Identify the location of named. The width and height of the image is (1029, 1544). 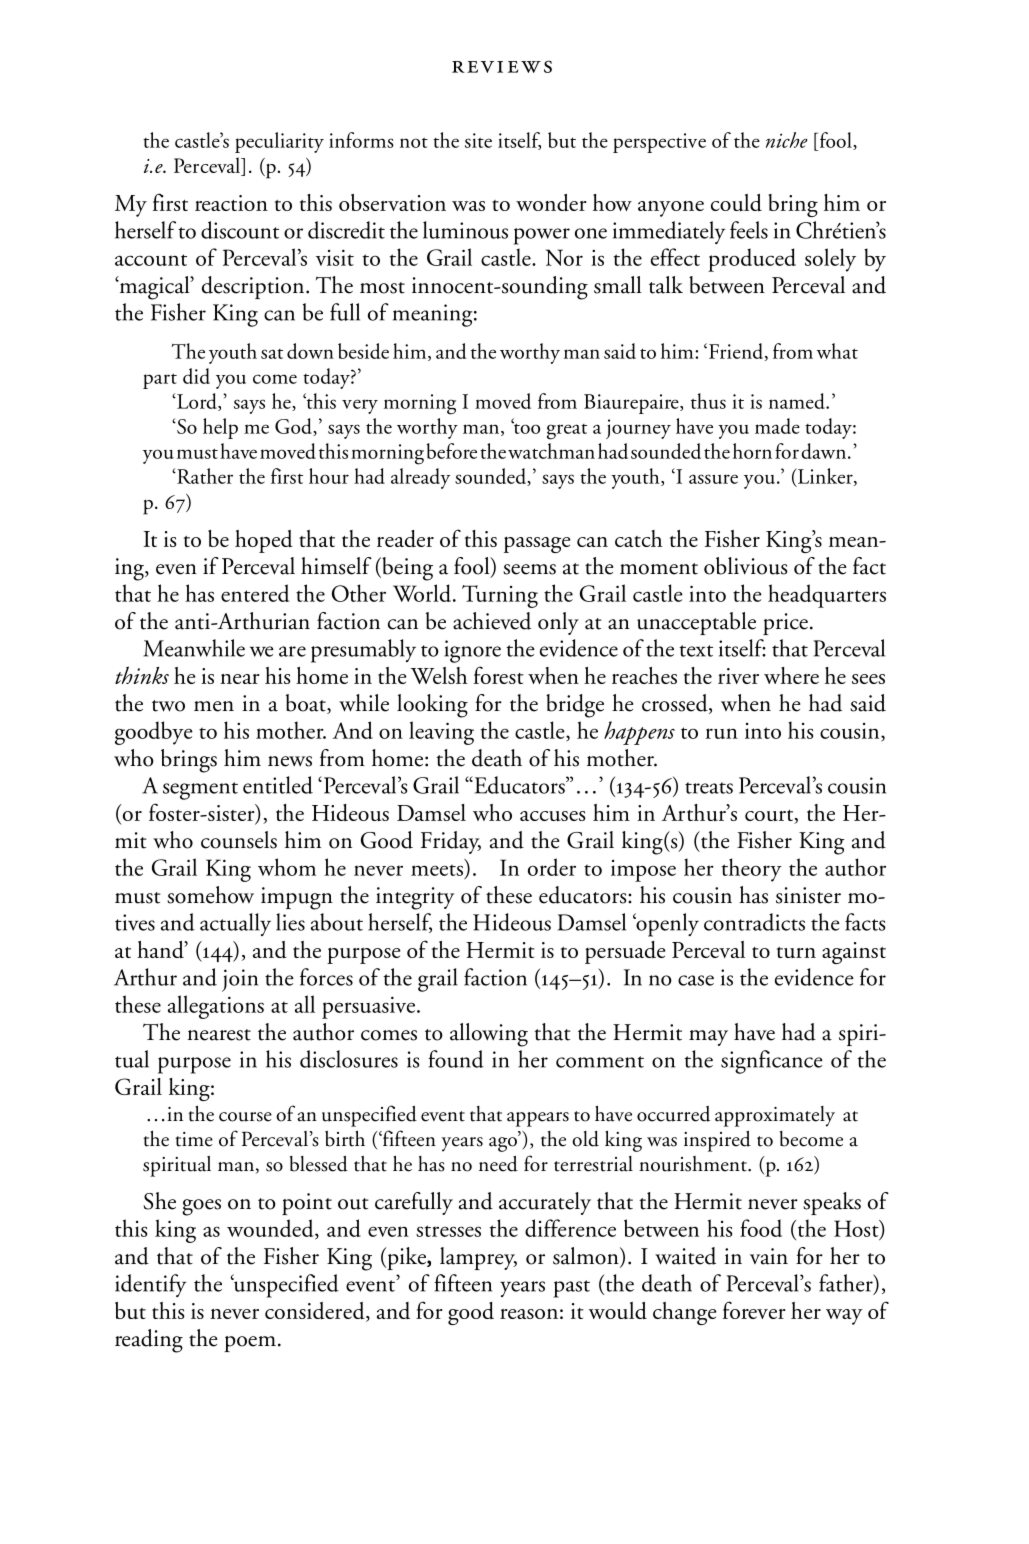
(798, 401).
